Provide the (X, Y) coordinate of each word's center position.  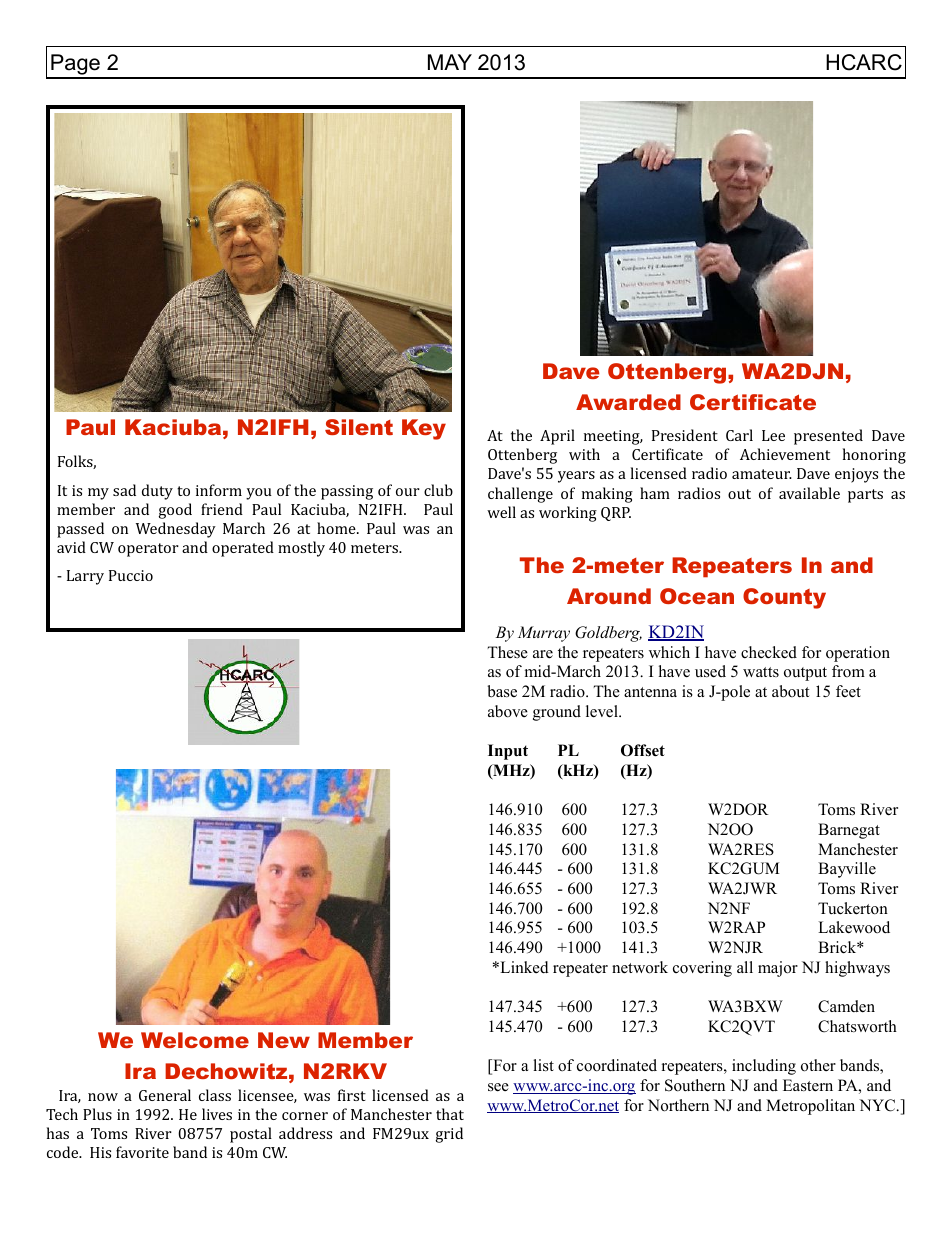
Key (424, 429)
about (790, 691)
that (450, 1114)
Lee (773, 435)
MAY (450, 62)
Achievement (785, 454)
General (165, 1095)
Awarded (628, 402)
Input (508, 752)
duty (157, 492)
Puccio (131, 575)
